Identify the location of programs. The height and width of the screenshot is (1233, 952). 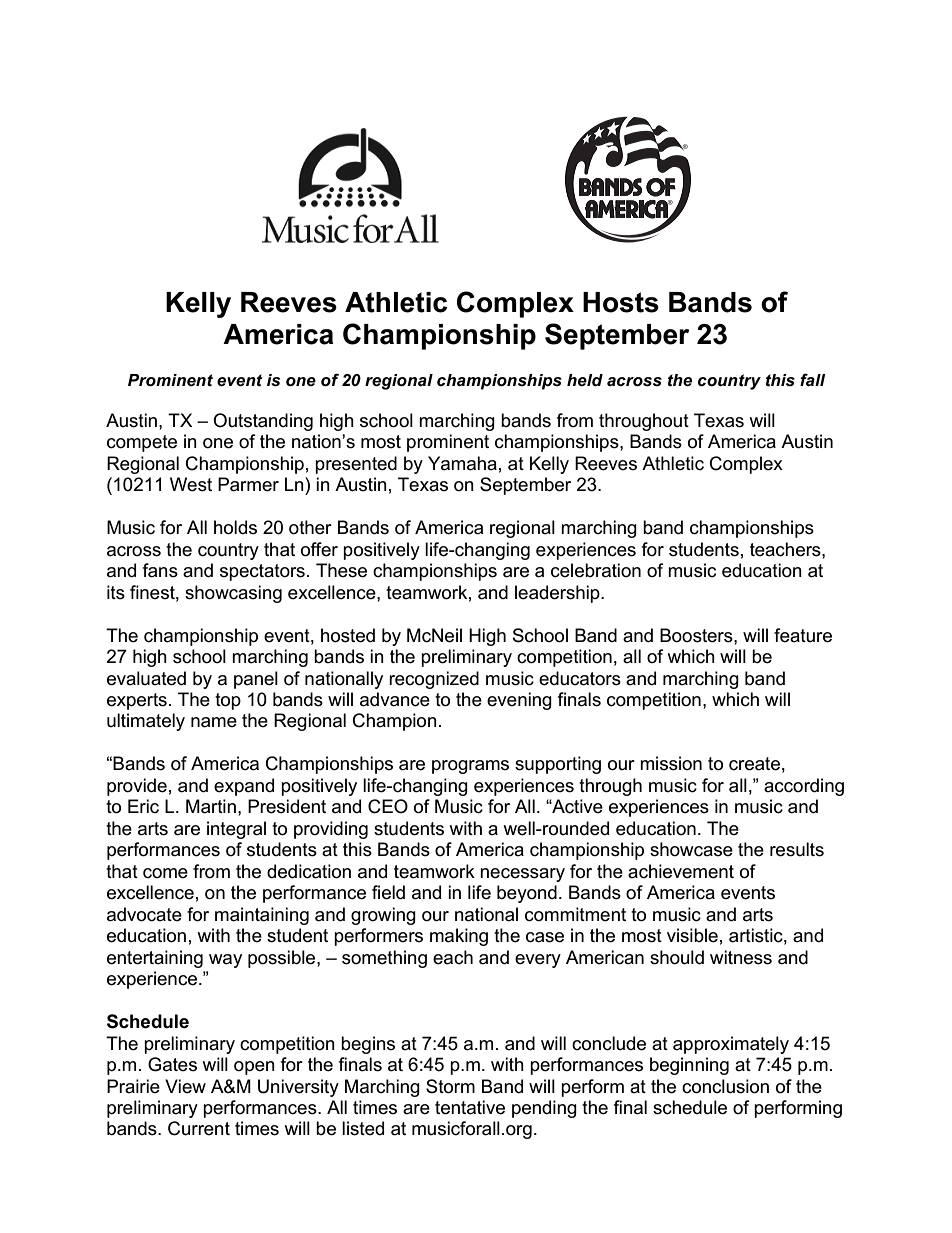
(470, 767).
